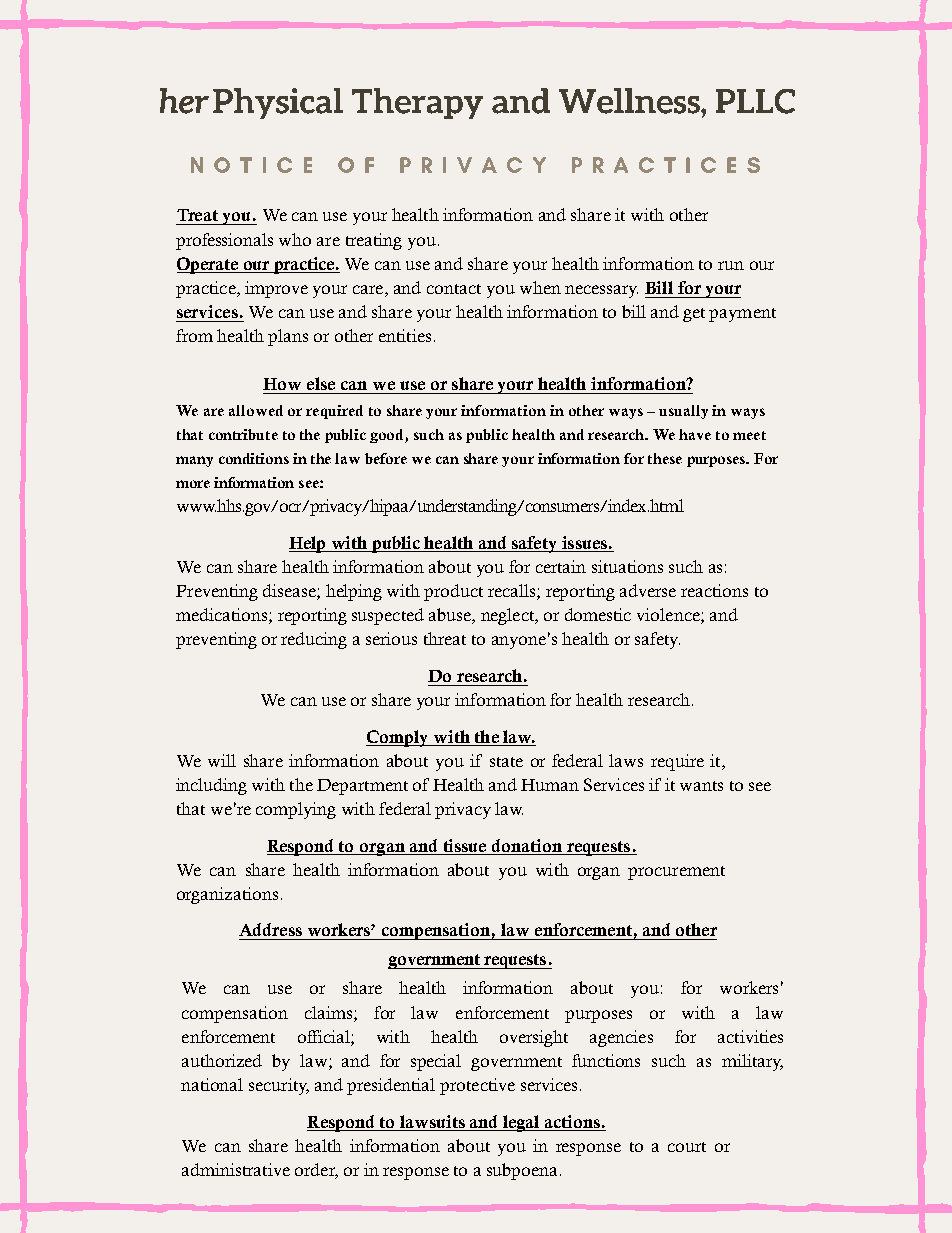 The height and width of the document is (1233, 952). I want to click on get, so click(694, 315).
